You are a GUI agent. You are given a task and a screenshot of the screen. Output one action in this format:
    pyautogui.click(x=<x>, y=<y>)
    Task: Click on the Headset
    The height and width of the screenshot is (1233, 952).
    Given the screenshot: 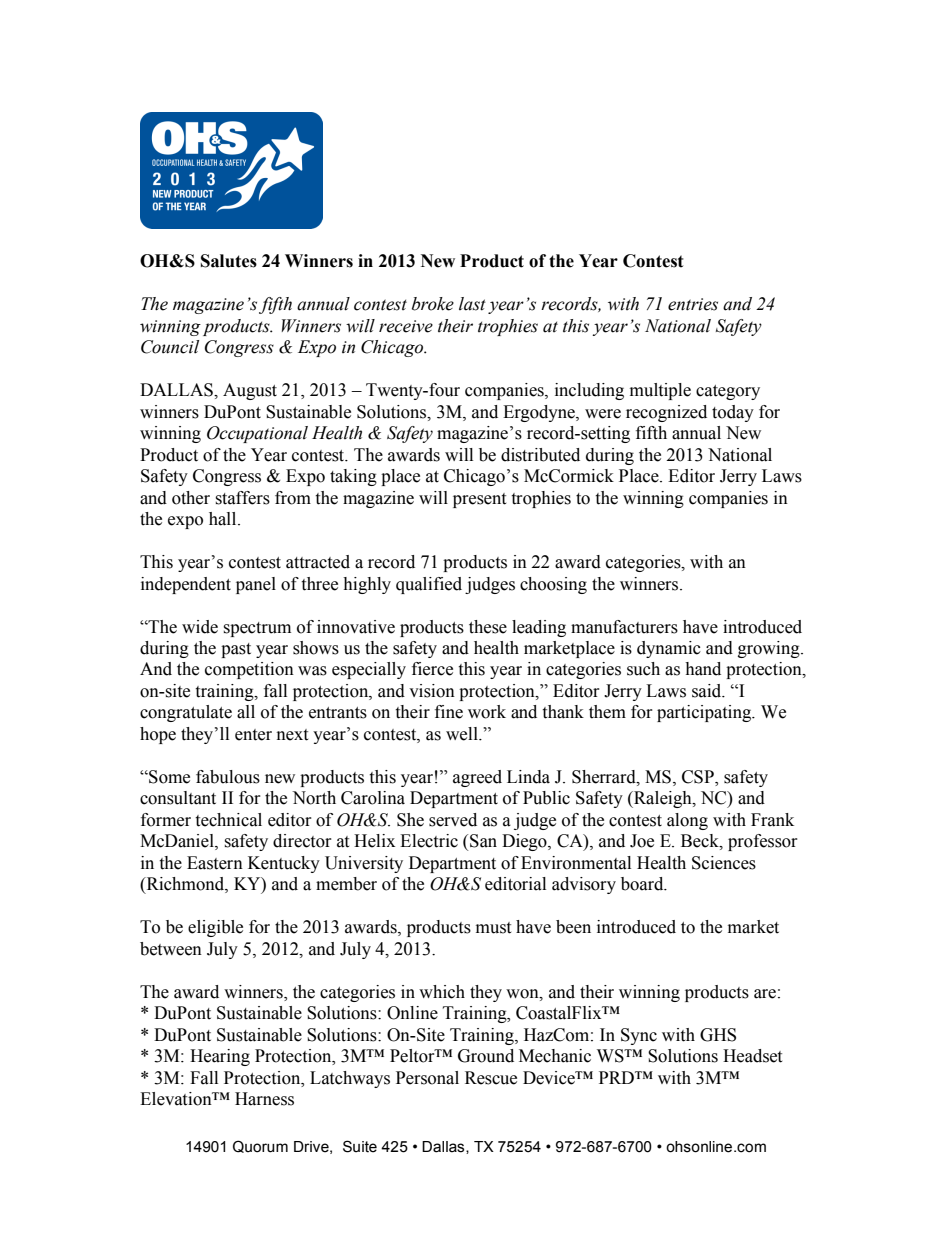 What is the action you would take?
    pyautogui.click(x=752, y=1056)
